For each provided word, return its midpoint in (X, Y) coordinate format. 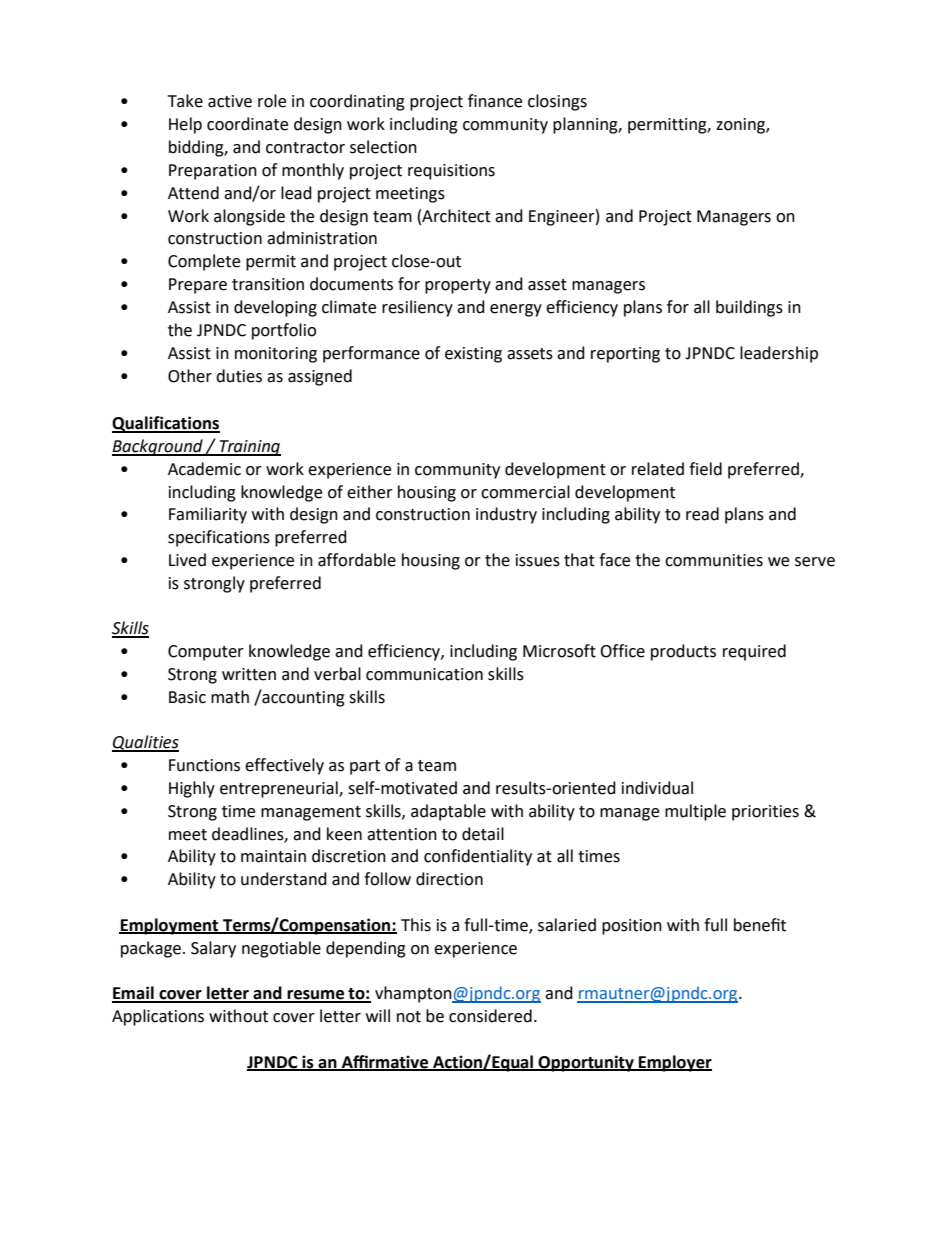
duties (239, 376)
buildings (749, 308)
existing (473, 355)
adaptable (448, 812)
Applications (158, 1017)
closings (557, 102)
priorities (765, 813)
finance (495, 101)
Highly (192, 789)
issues (538, 560)
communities (714, 560)
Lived (187, 560)
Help (185, 125)
